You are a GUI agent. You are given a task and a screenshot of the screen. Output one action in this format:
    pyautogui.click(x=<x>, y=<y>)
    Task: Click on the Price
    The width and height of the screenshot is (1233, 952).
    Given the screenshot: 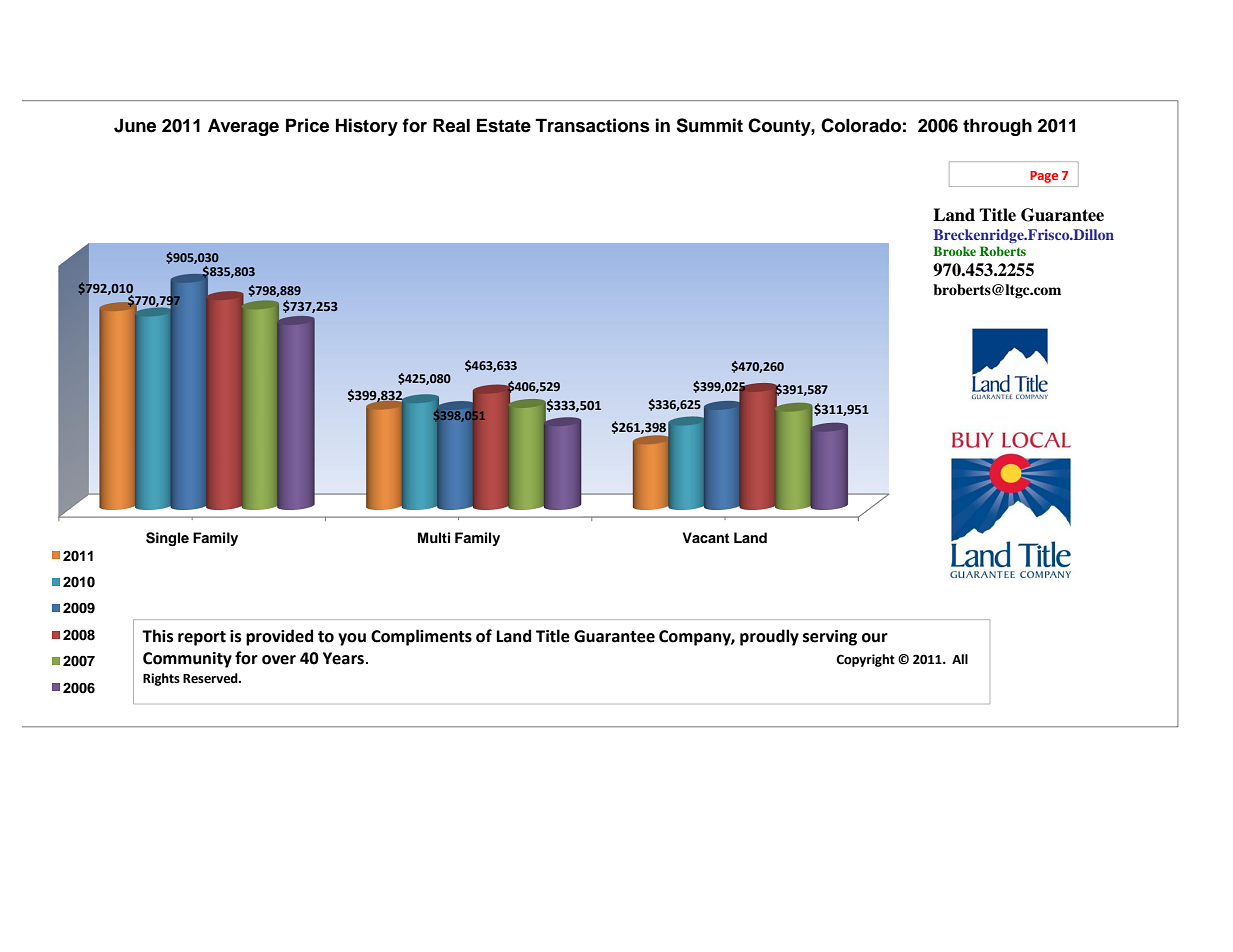 What is the action you would take?
    pyautogui.click(x=307, y=125)
